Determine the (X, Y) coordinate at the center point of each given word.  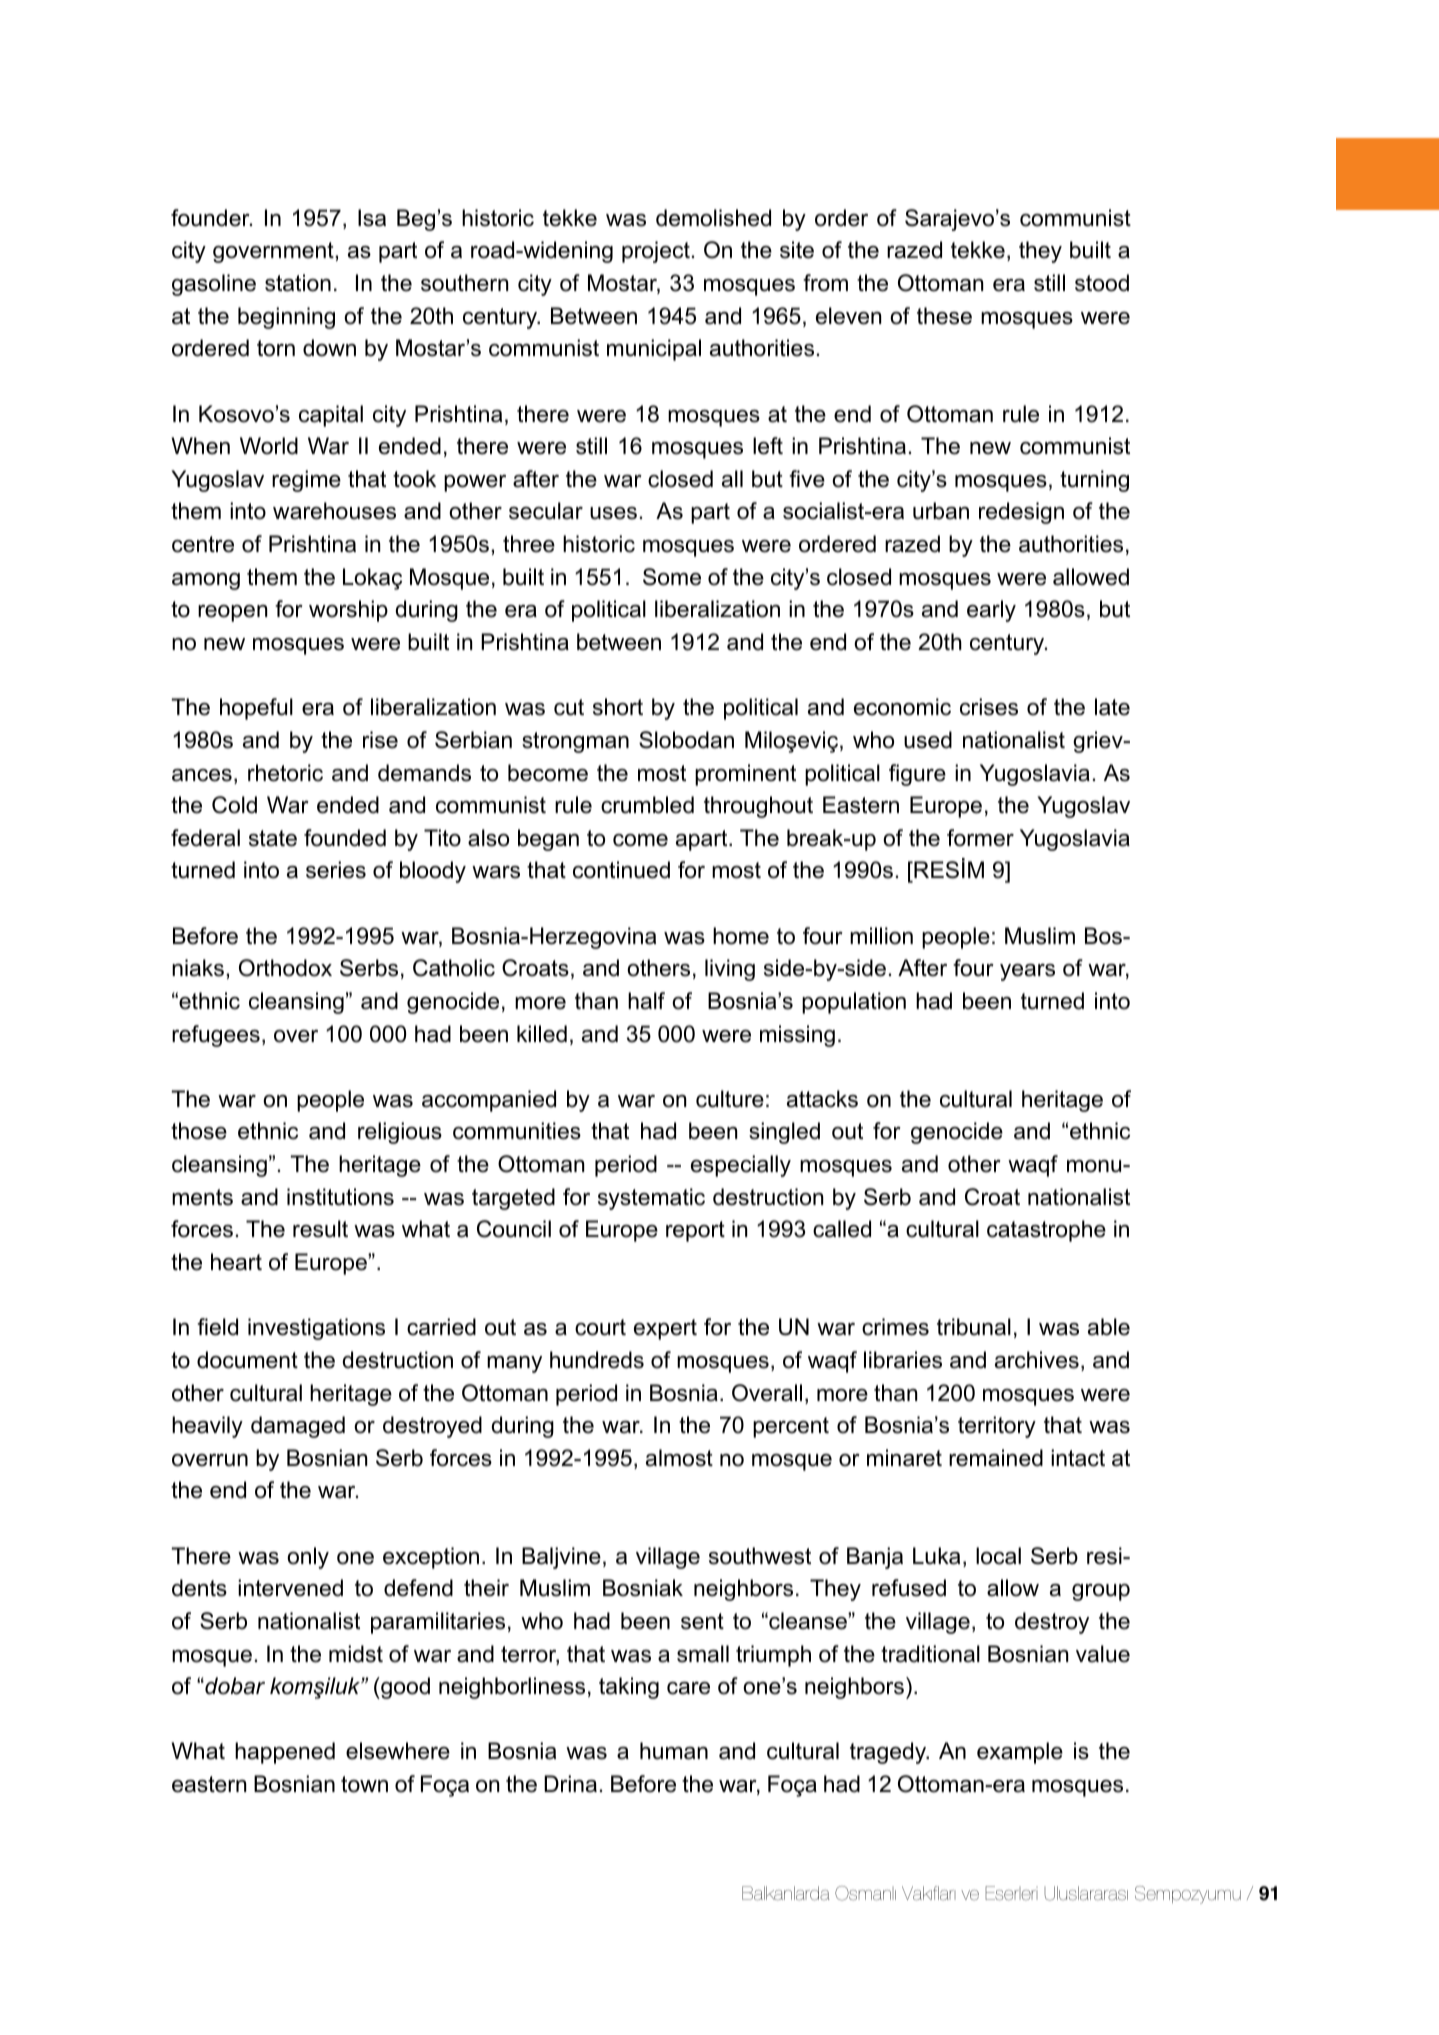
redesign (1021, 513)
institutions (340, 1197)
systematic (651, 1199)
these (944, 316)
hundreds (597, 1360)
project (656, 252)
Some (672, 577)
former (980, 838)
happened (285, 1753)
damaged (298, 1427)
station (298, 283)
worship (348, 611)
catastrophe (1046, 1231)
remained (996, 1458)
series (336, 870)
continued (621, 870)
